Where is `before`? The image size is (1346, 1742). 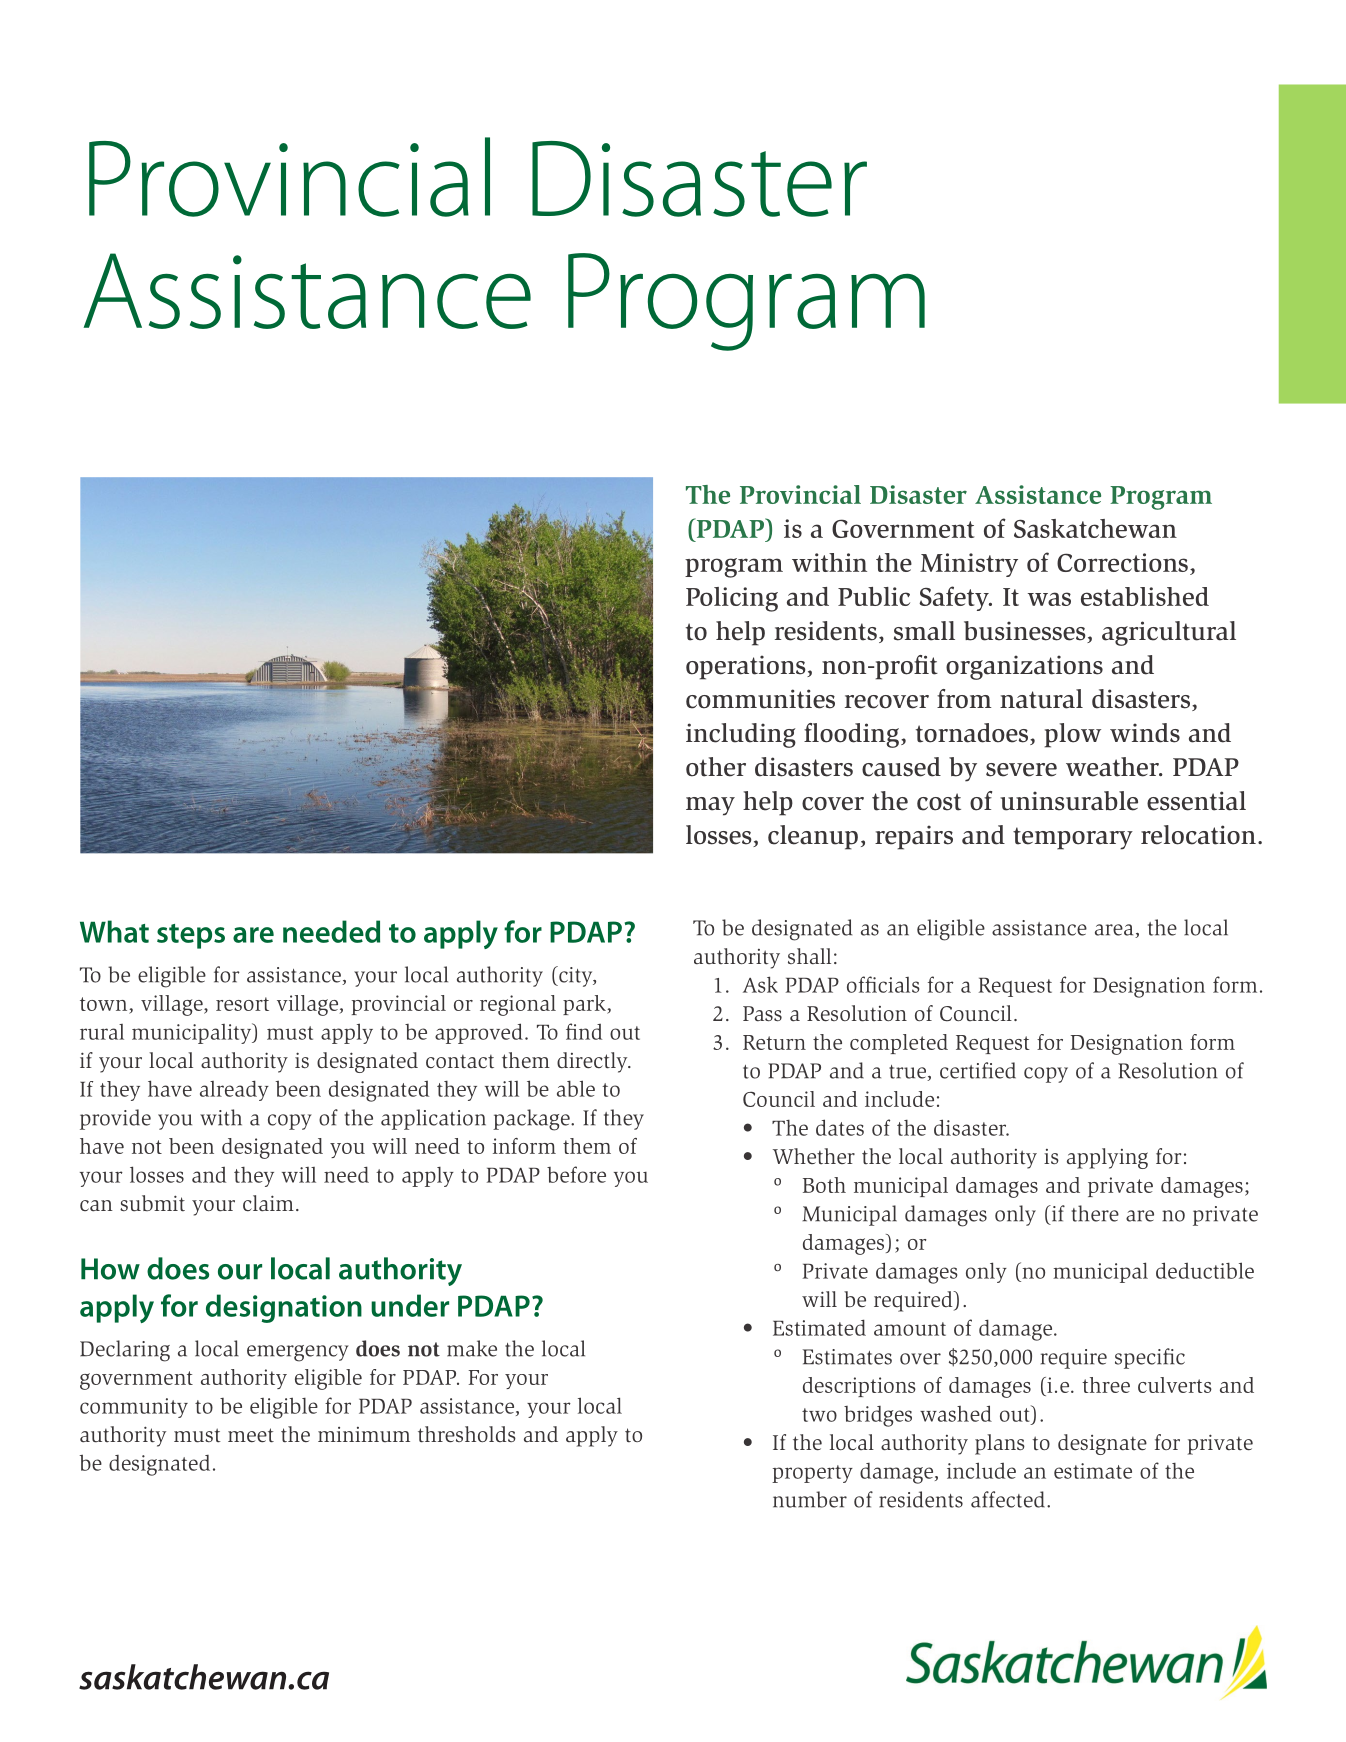
before is located at coordinates (576, 1174).
